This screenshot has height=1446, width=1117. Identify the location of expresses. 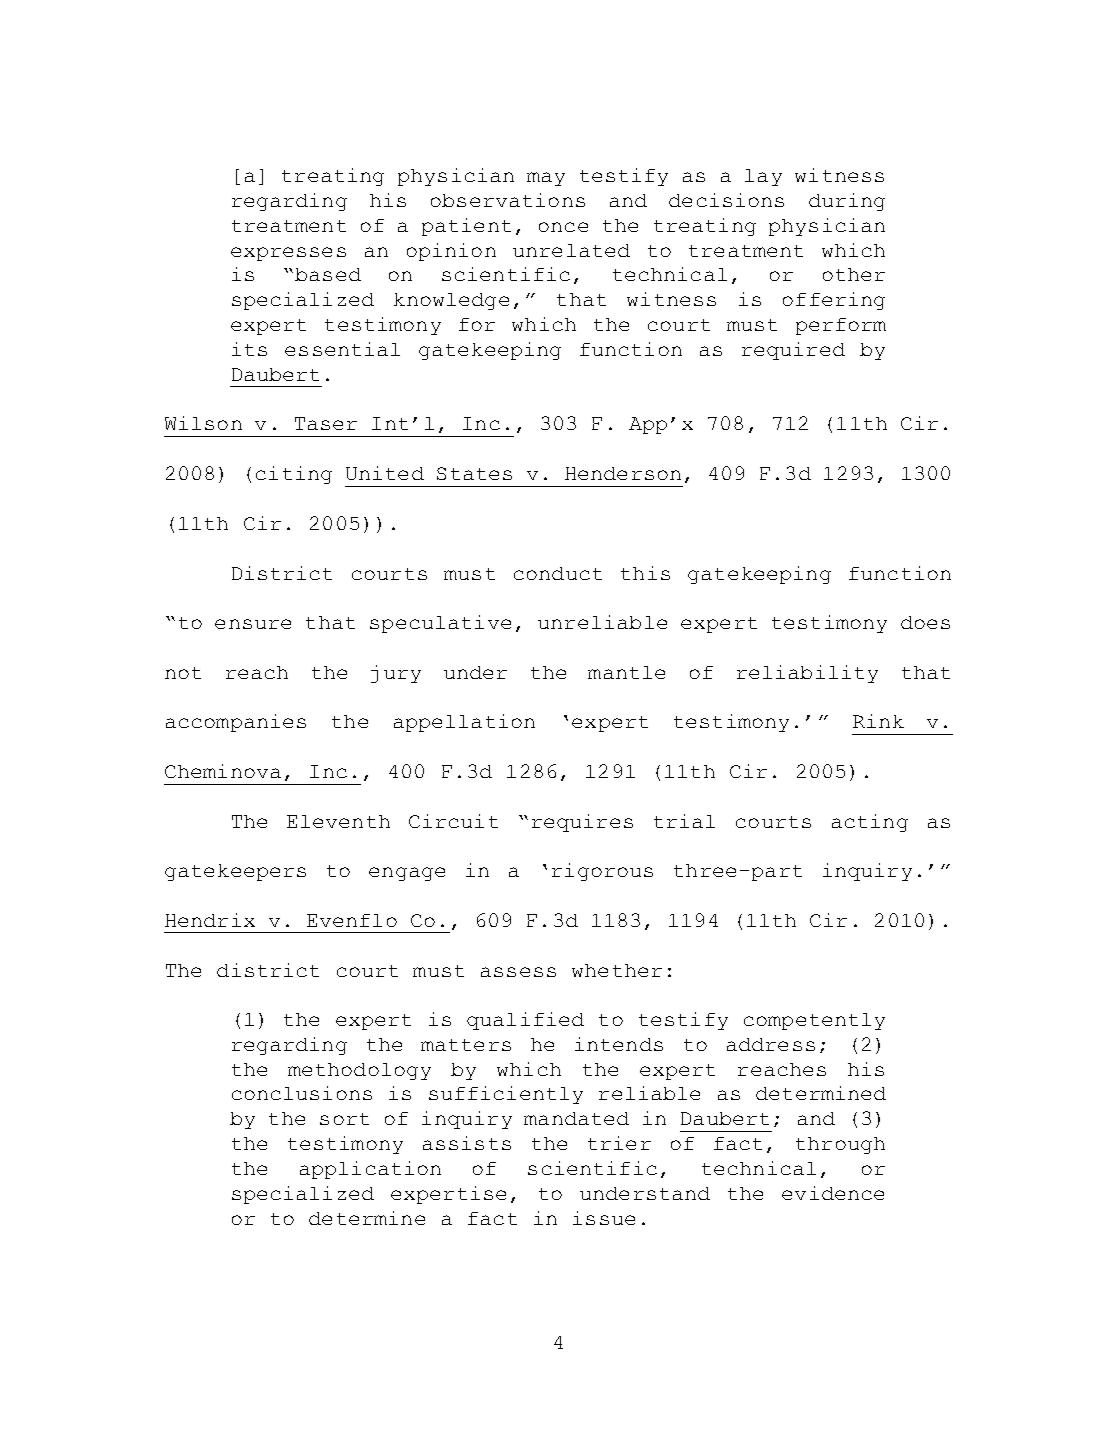
(288, 254).
